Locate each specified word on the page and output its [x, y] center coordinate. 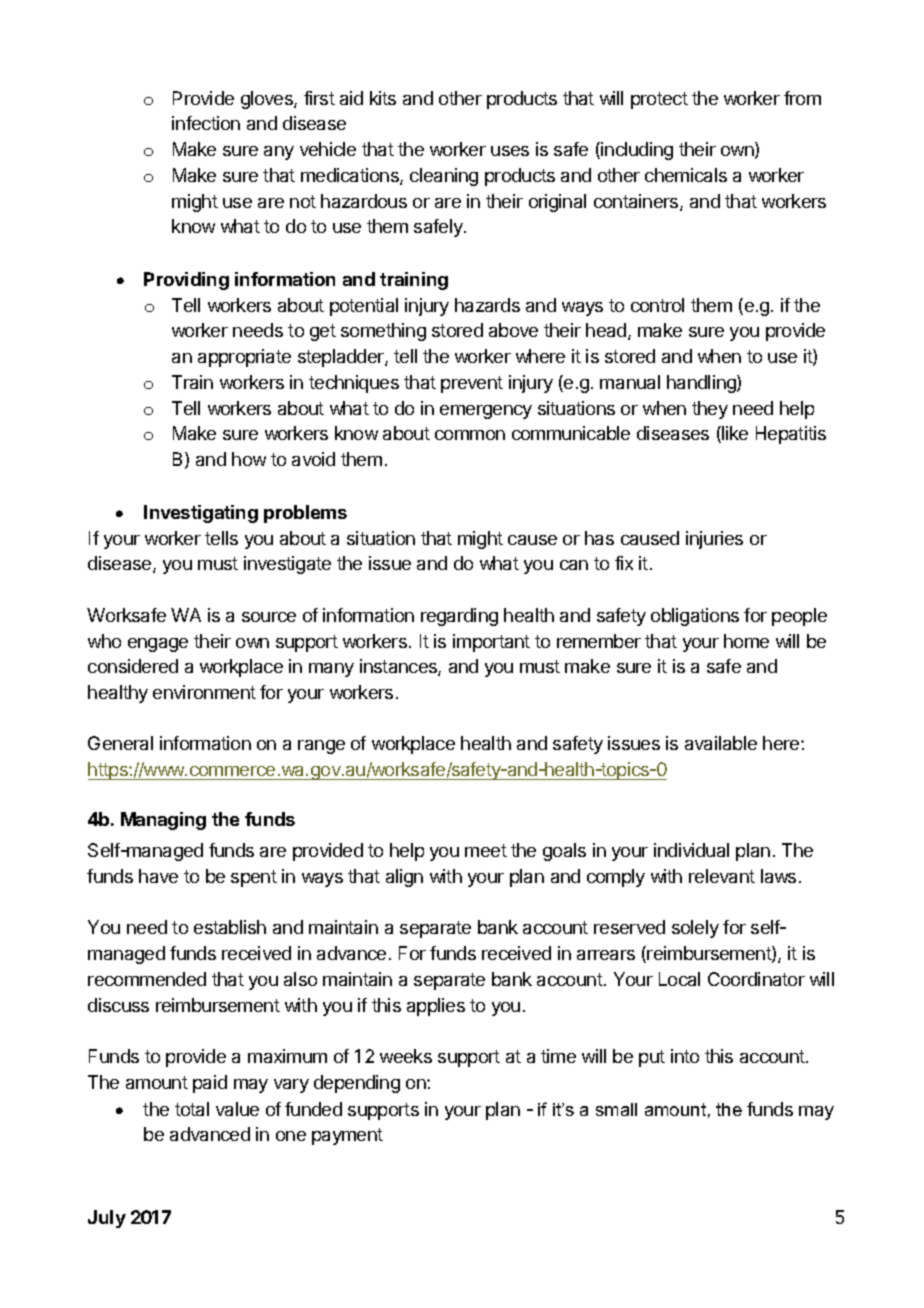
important [491, 643]
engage [158, 645]
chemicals [686, 175]
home [746, 641]
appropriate [244, 358]
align [404, 878]
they [710, 410]
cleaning [444, 177]
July [107, 1219]
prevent [472, 384]
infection [206, 123]
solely [695, 929]
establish [230, 927]
